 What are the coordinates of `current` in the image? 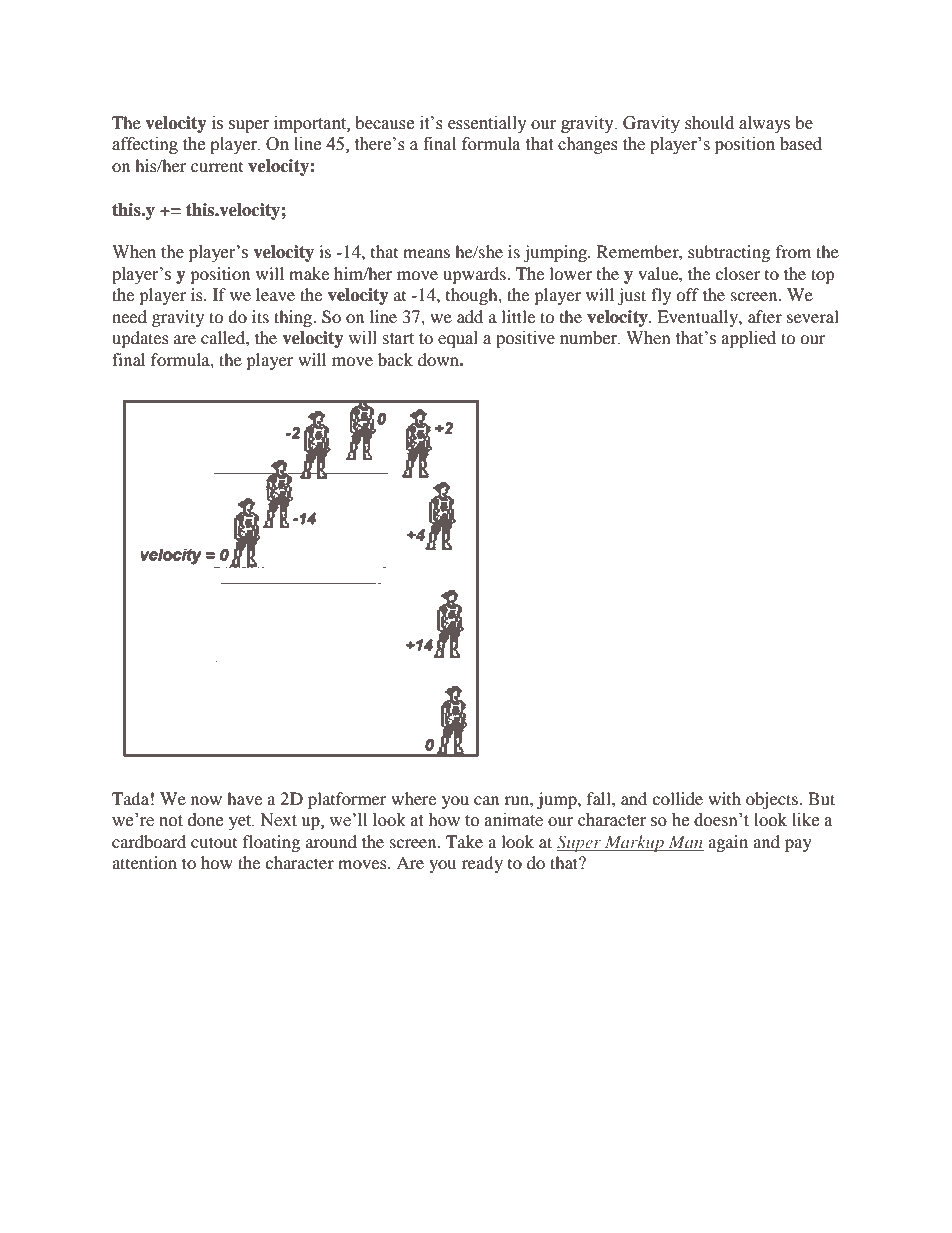 It's located at (217, 167).
